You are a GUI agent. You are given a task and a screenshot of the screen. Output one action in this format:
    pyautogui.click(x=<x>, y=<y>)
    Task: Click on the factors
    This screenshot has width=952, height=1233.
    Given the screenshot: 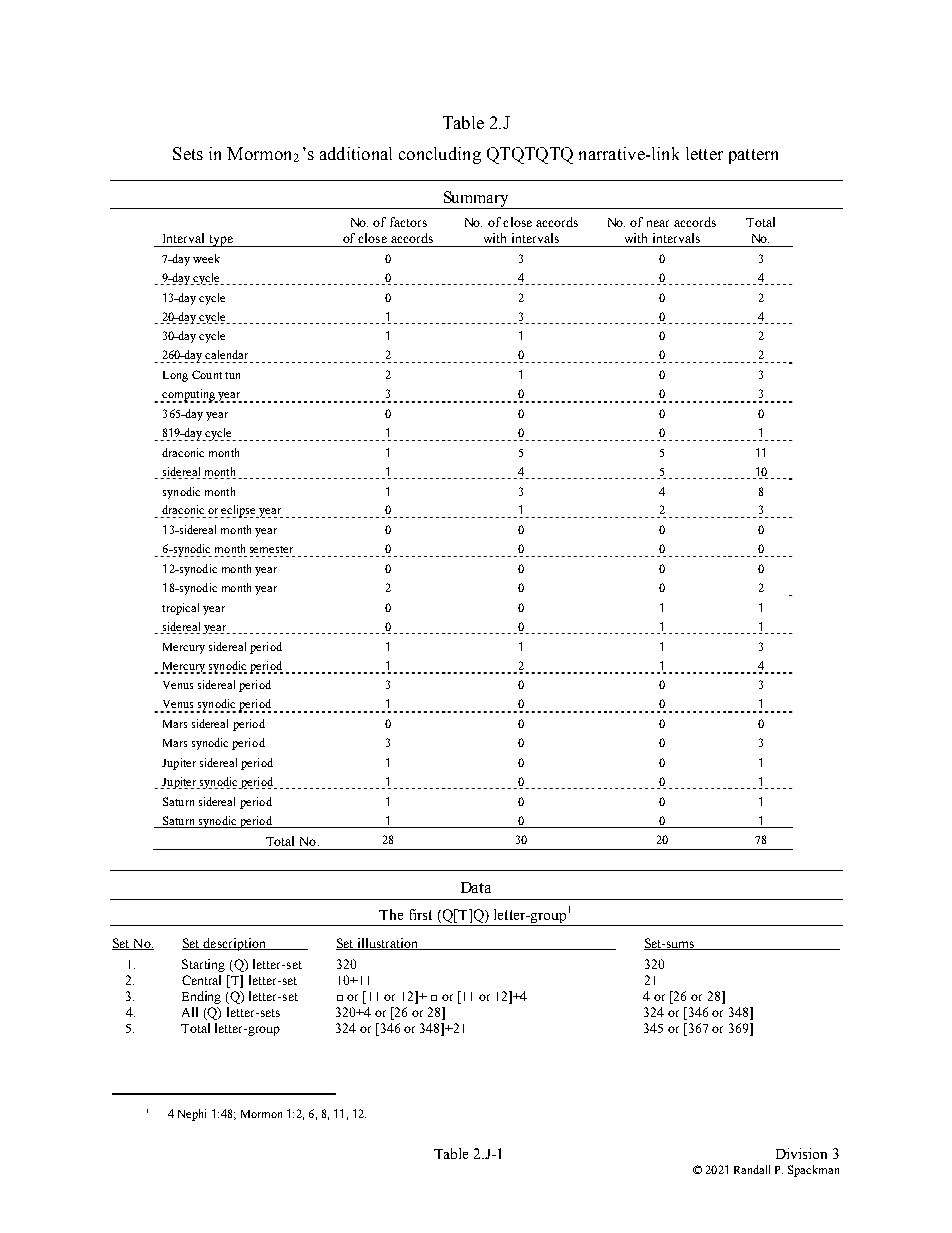 What is the action you would take?
    pyautogui.click(x=408, y=222)
